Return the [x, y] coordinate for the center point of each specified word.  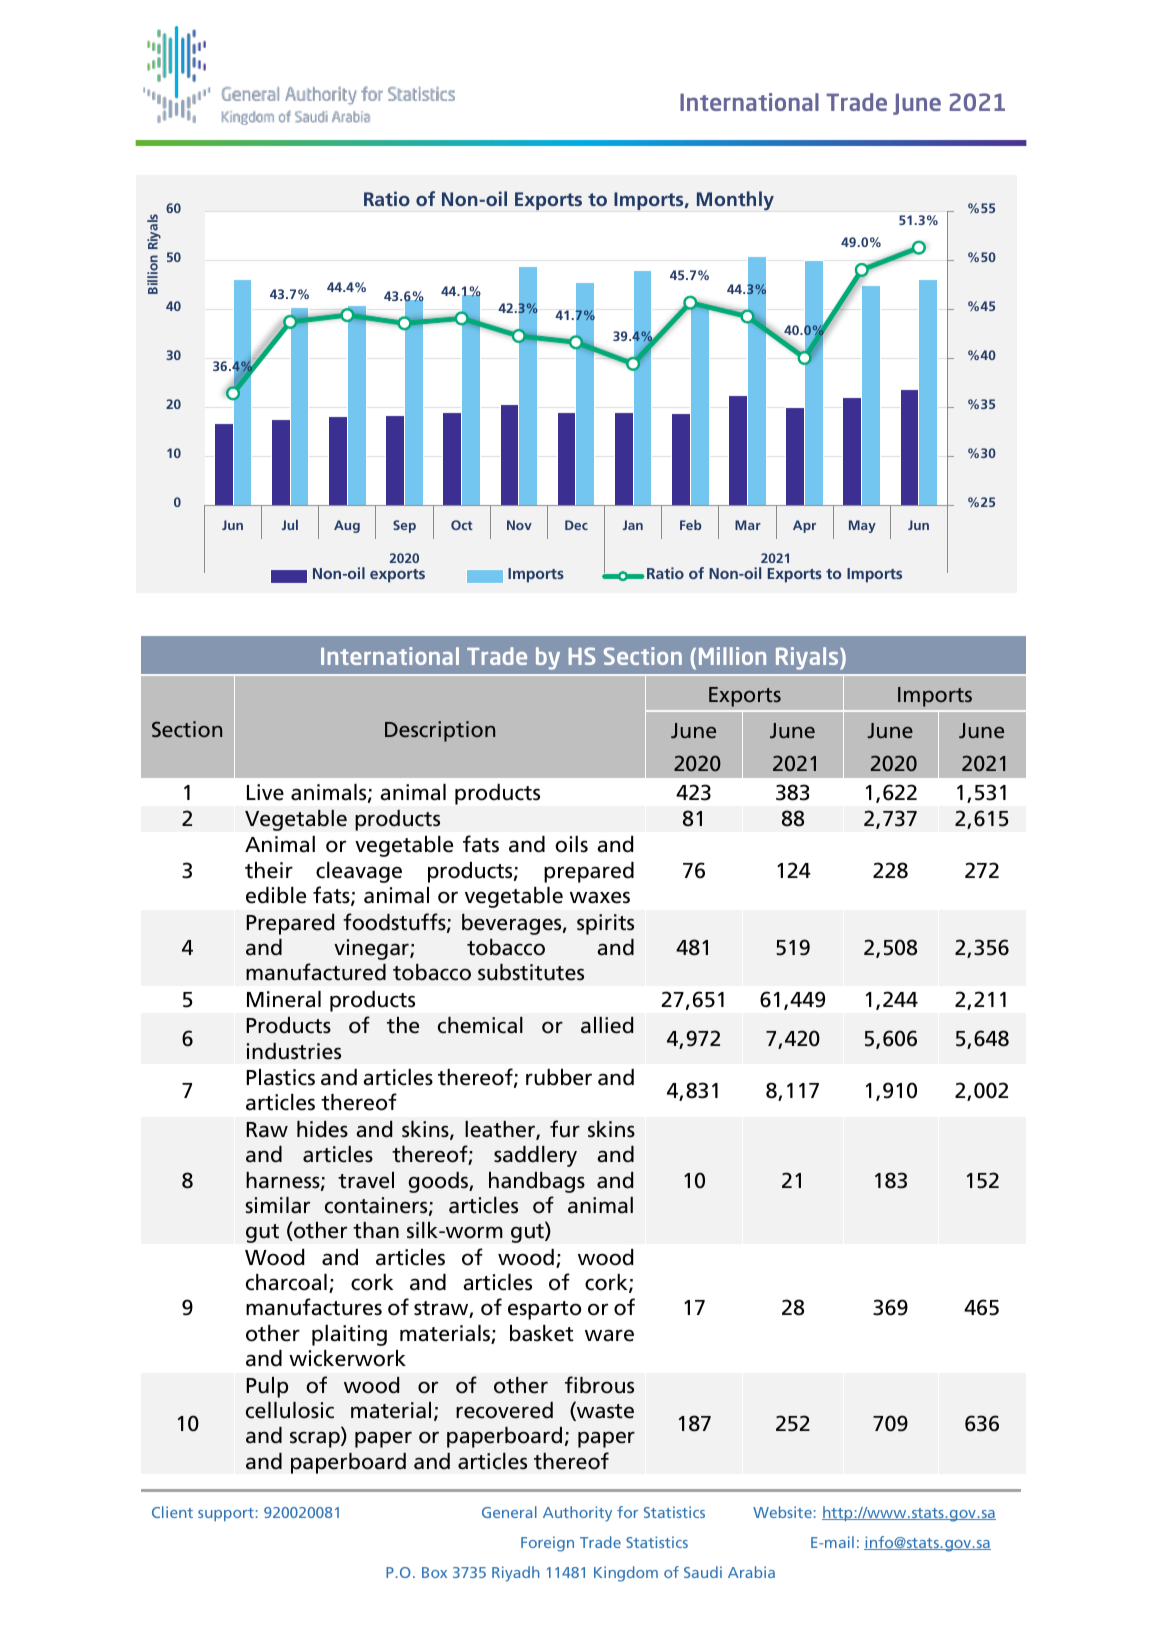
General [509, 1512]
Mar [748, 525]
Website [782, 1512]
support [226, 1514]
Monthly [735, 201]
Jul [290, 525]
